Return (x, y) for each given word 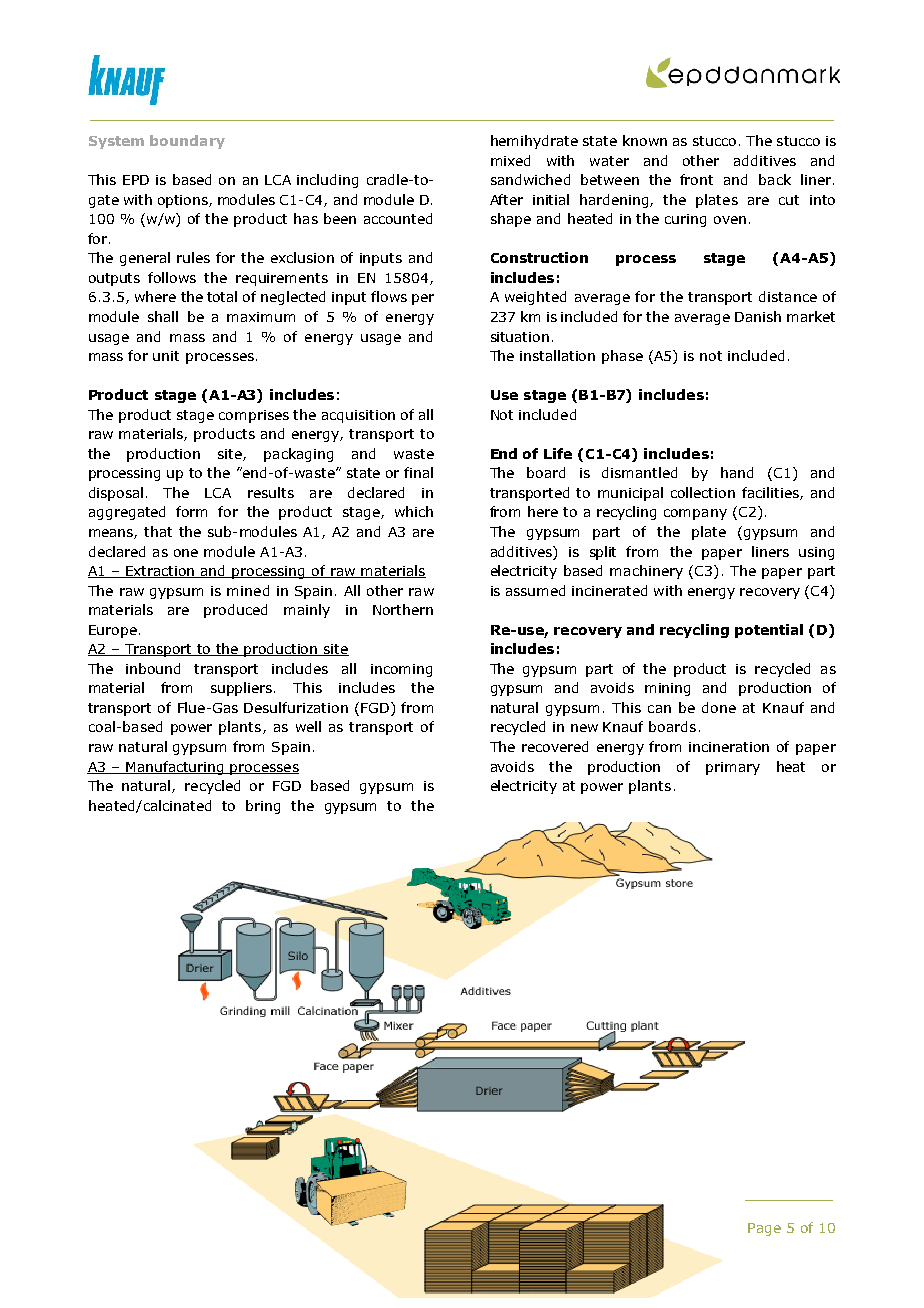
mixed (510, 160)
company (695, 514)
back (775, 179)
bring (263, 807)
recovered (555, 746)
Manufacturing (175, 768)
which (414, 511)
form (191, 511)
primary (733, 768)
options (184, 201)
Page (764, 1229)
